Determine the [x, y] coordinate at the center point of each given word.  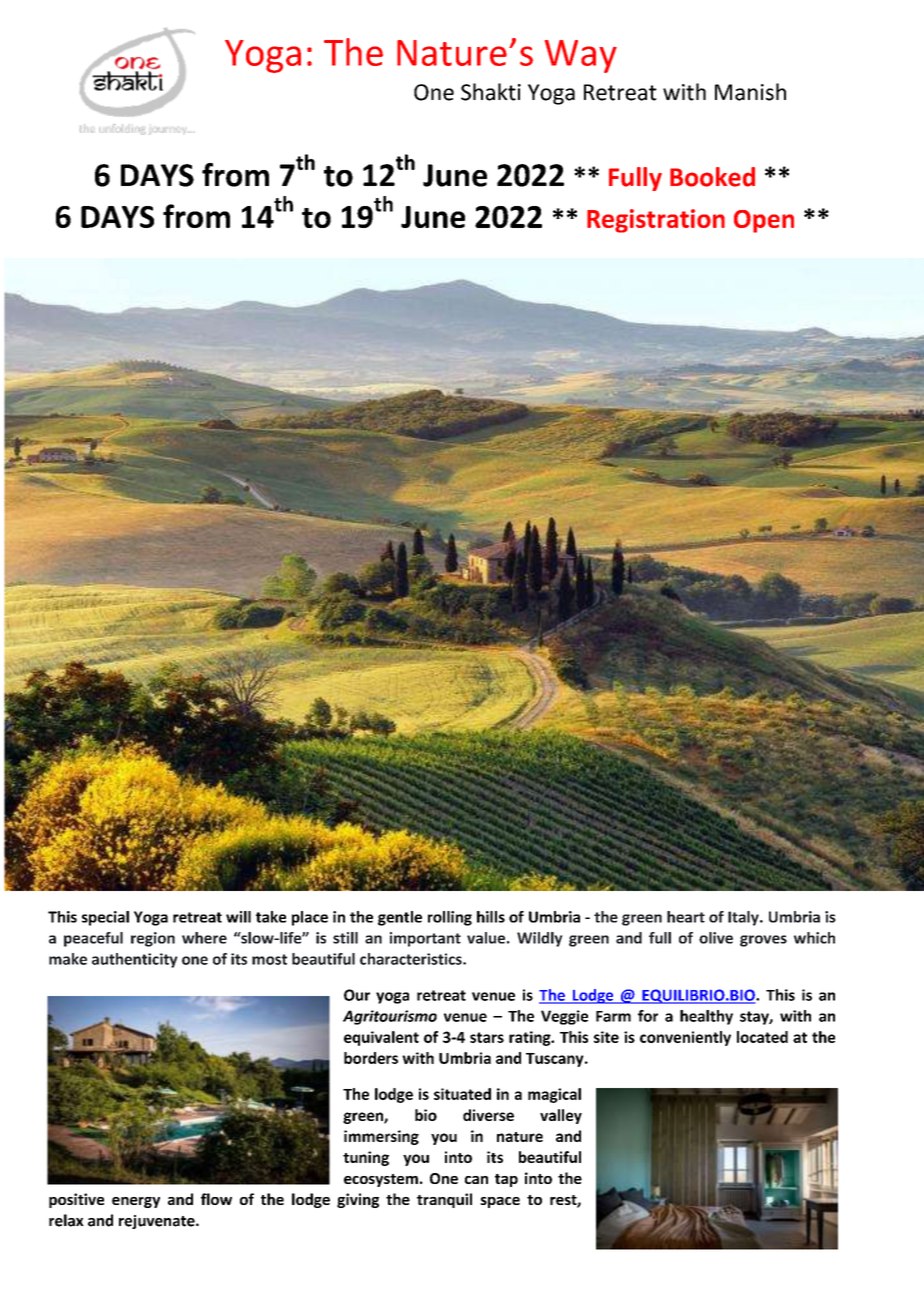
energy [136, 1202]
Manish [750, 92]
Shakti [491, 92]
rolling [450, 918]
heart [686, 917]
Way [581, 56]
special [105, 918]
